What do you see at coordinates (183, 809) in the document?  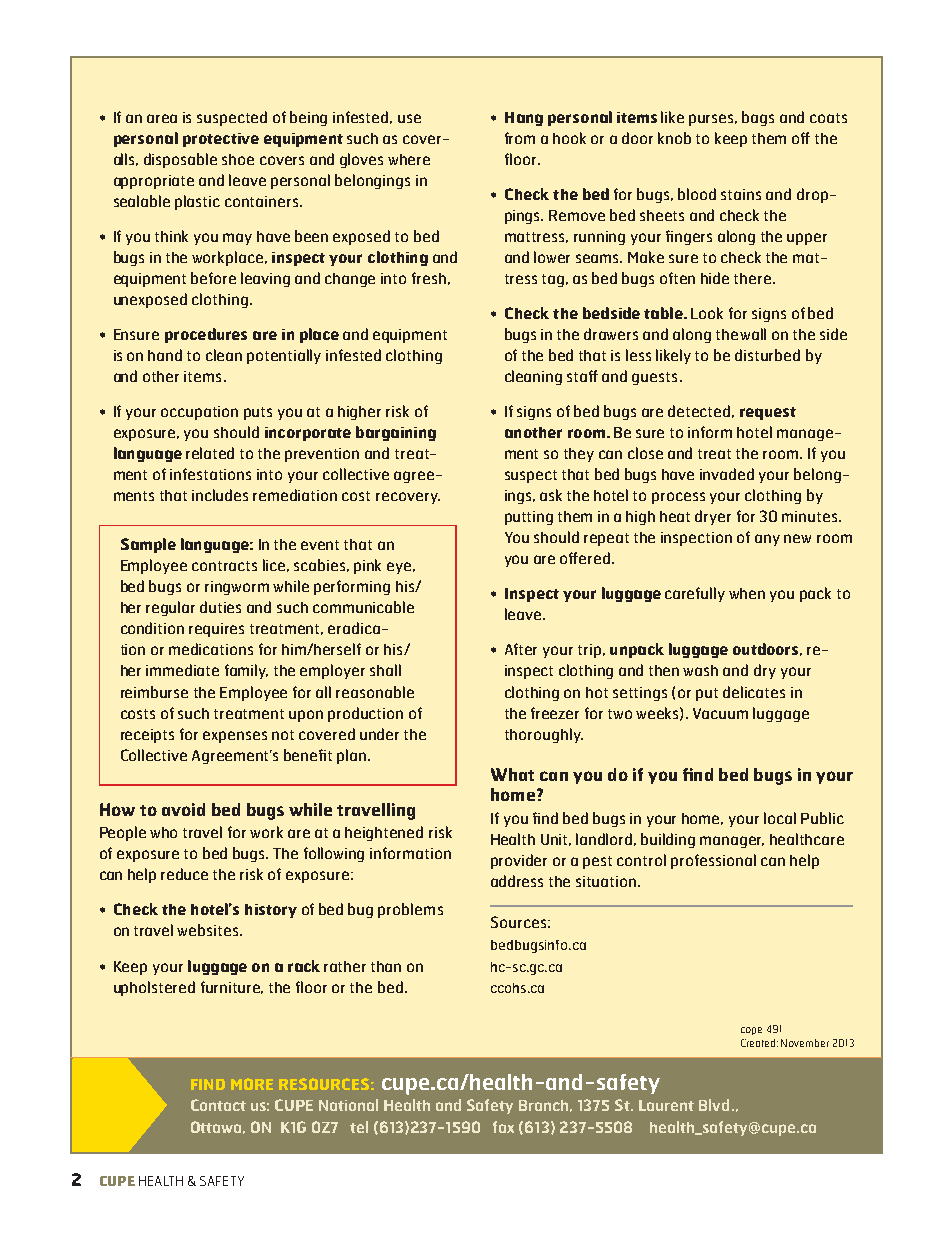 I see `avoid` at bounding box center [183, 809].
